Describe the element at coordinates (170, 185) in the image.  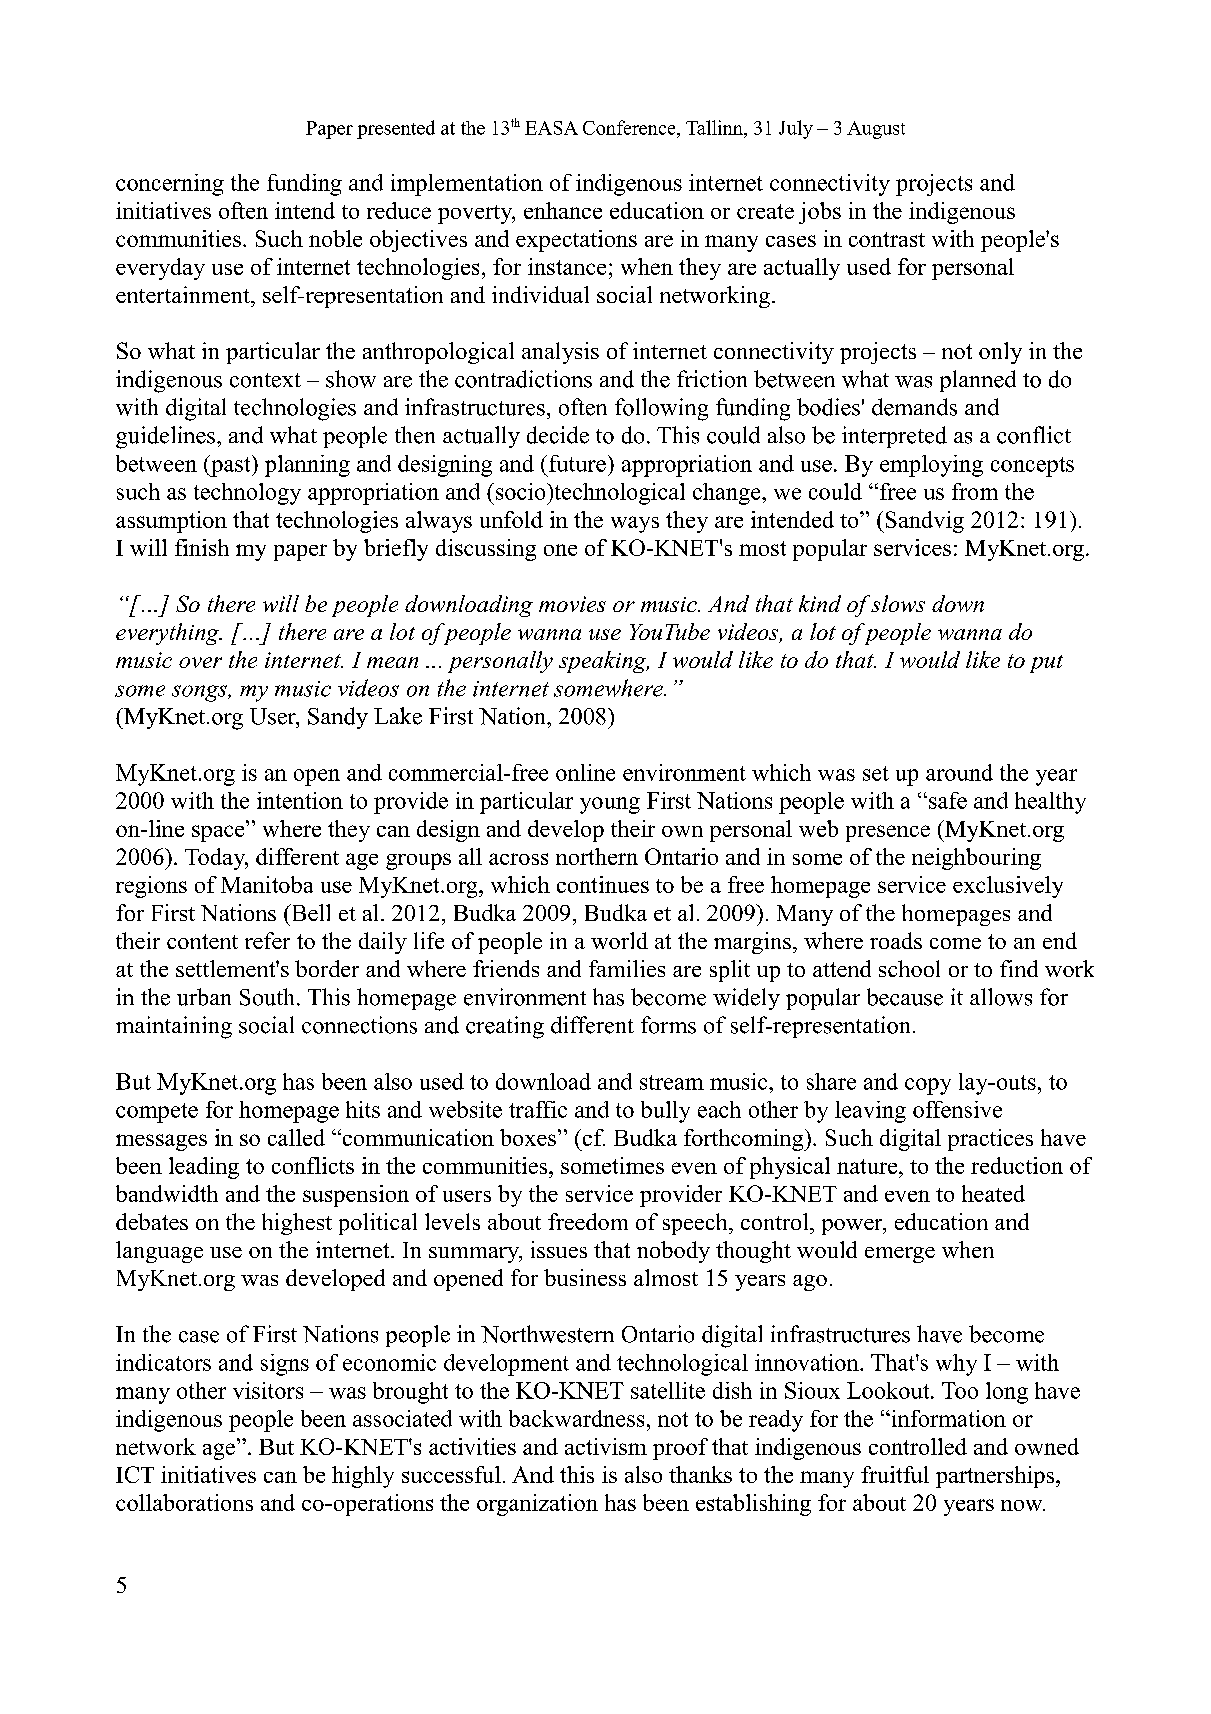
I see `concerning` at that location.
